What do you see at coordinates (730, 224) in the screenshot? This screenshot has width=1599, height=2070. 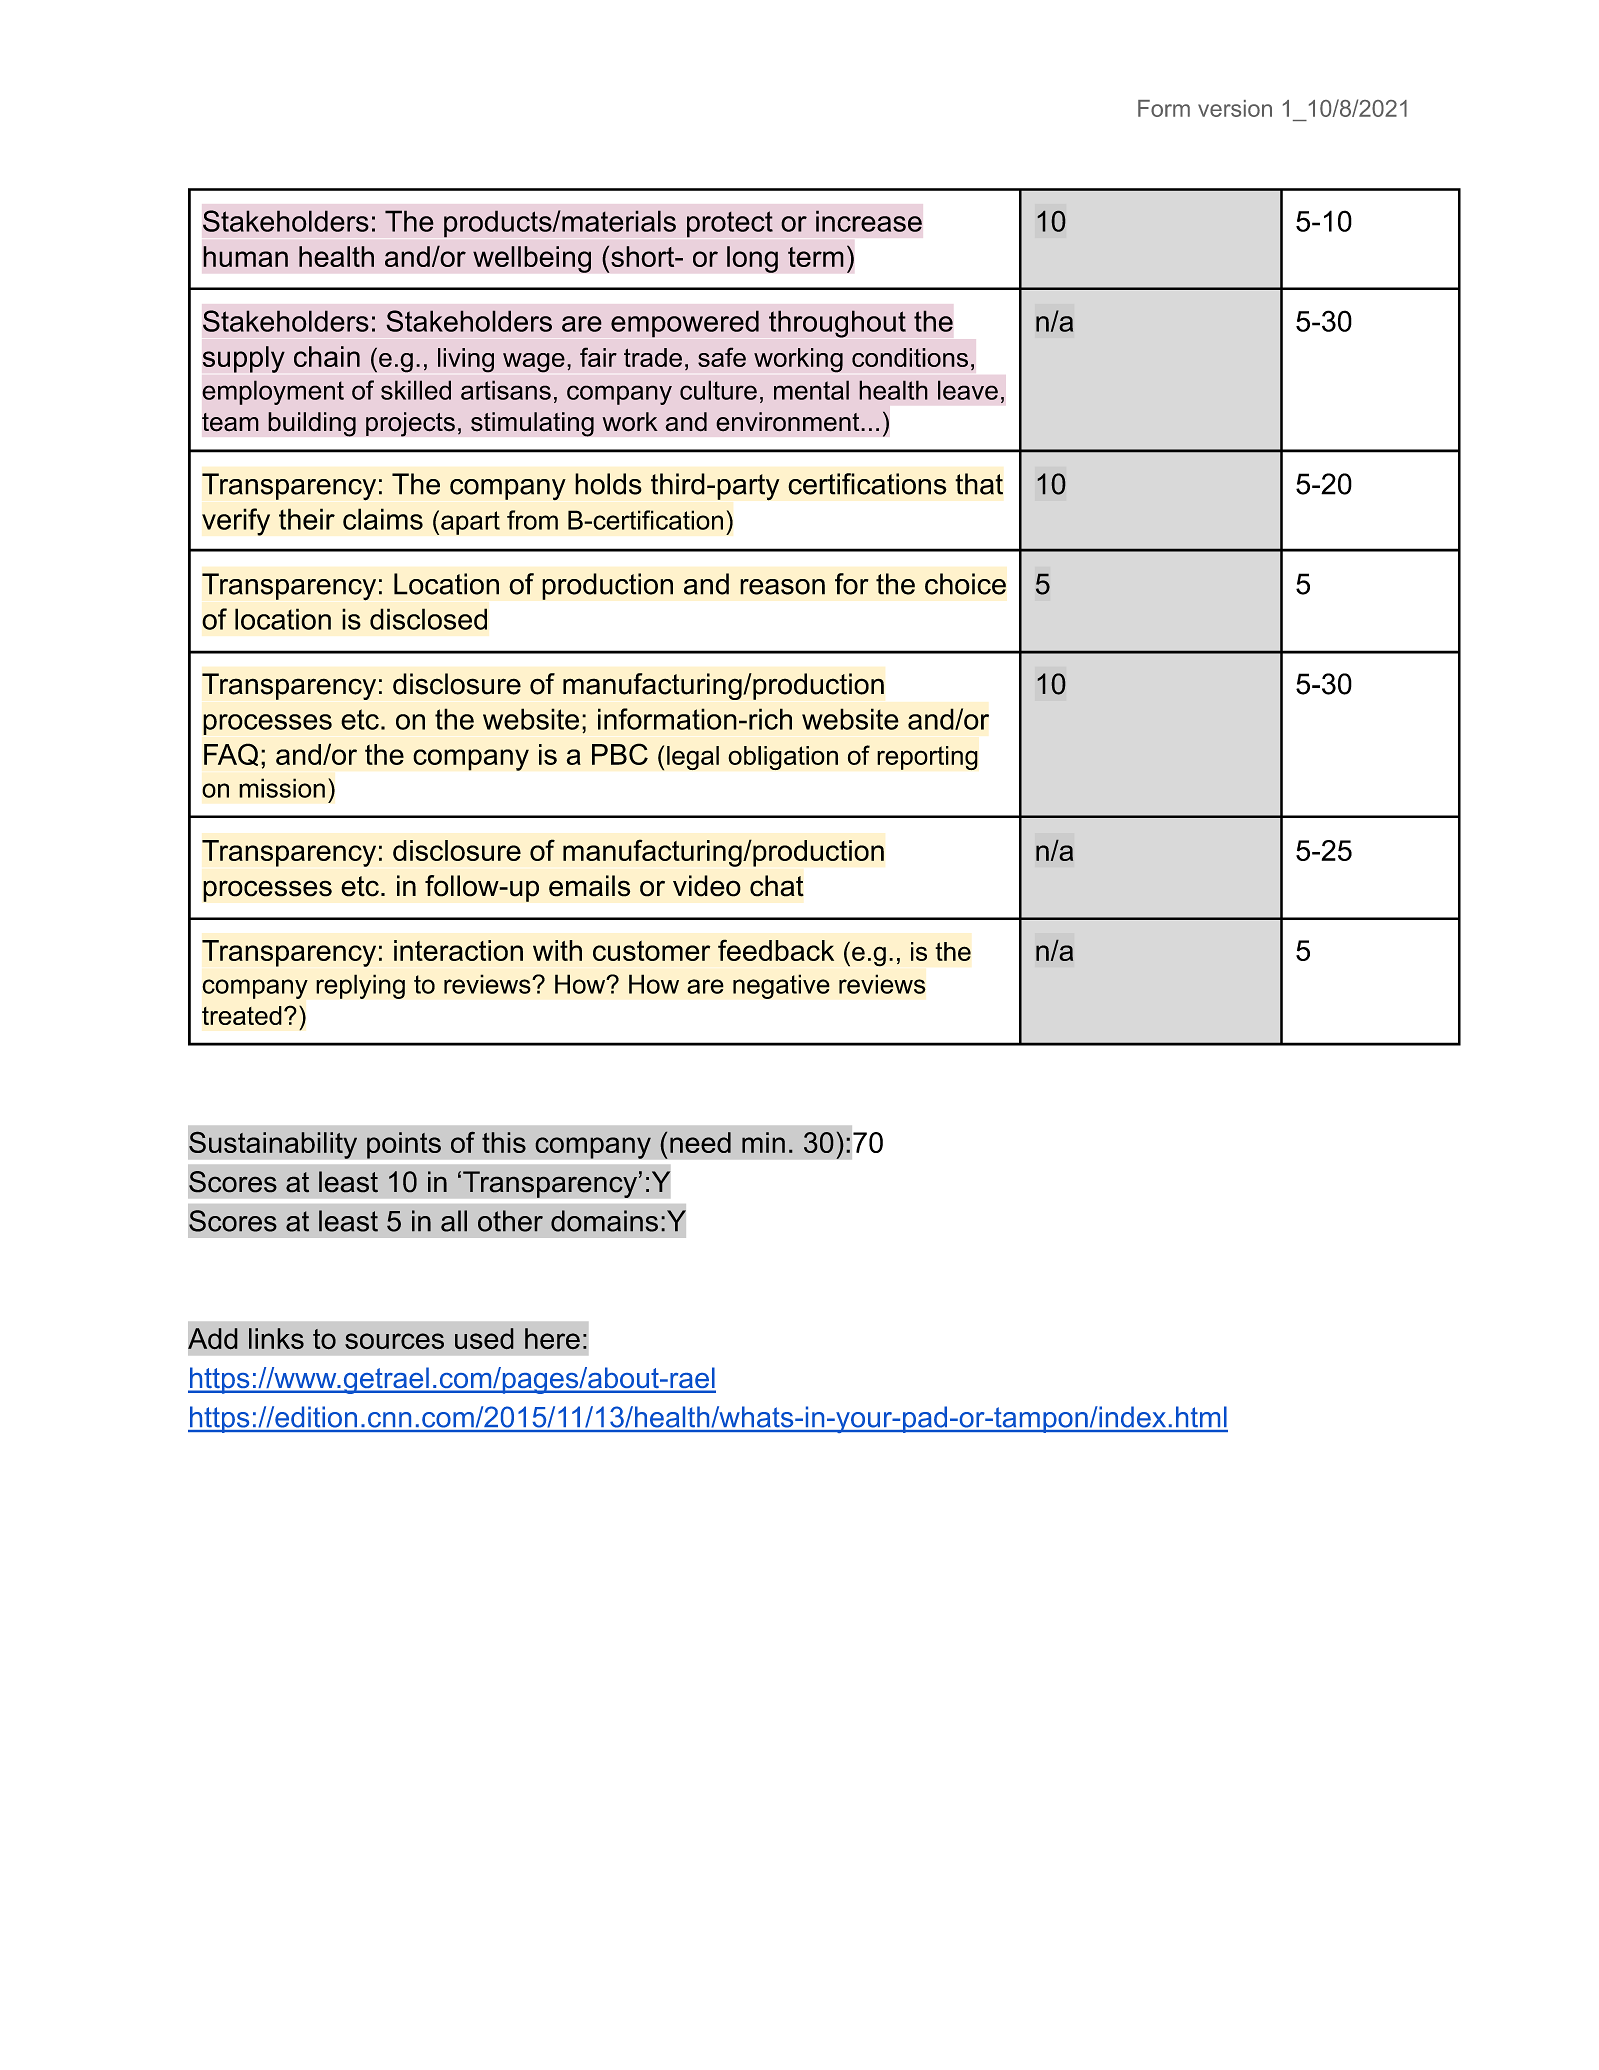 I see `protect` at bounding box center [730, 224].
